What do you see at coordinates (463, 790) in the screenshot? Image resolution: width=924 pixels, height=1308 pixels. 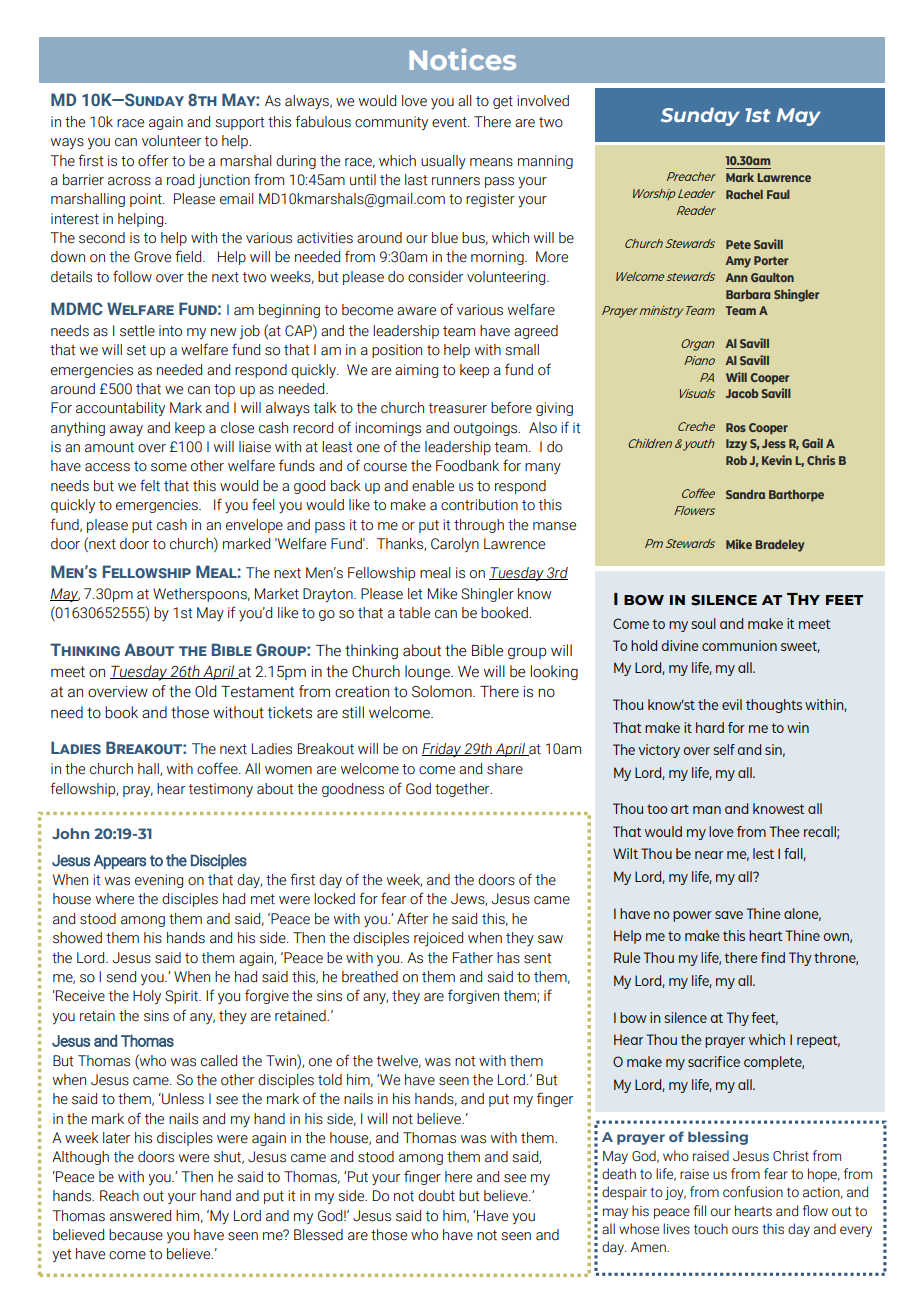 I see `together` at bounding box center [463, 790].
